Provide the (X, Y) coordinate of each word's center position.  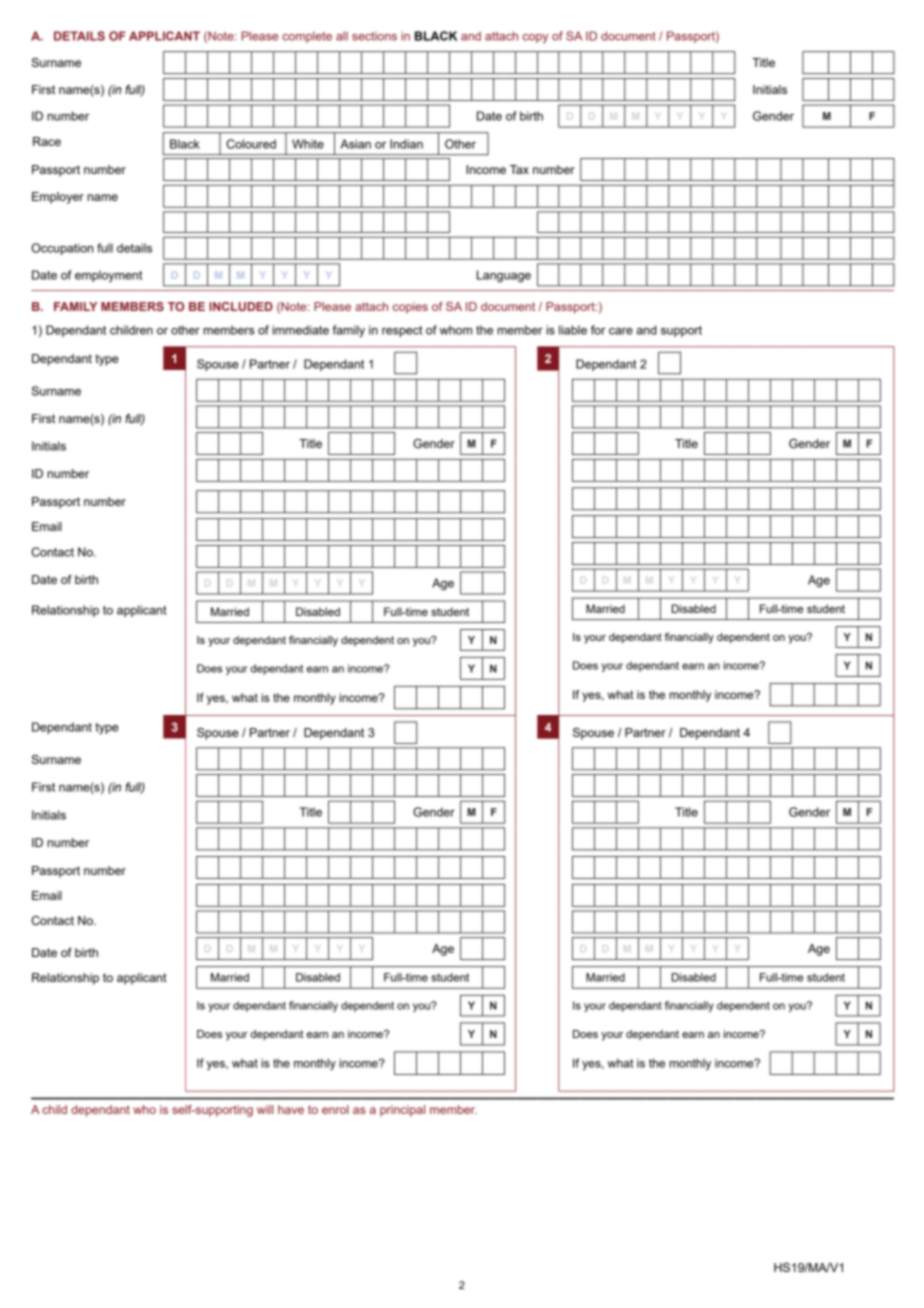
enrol (335, 1109)
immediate (300, 330)
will (265, 1109)
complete (307, 37)
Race (47, 141)
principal (402, 1111)
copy (535, 38)
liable (573, 330)
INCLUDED (241, 306)
